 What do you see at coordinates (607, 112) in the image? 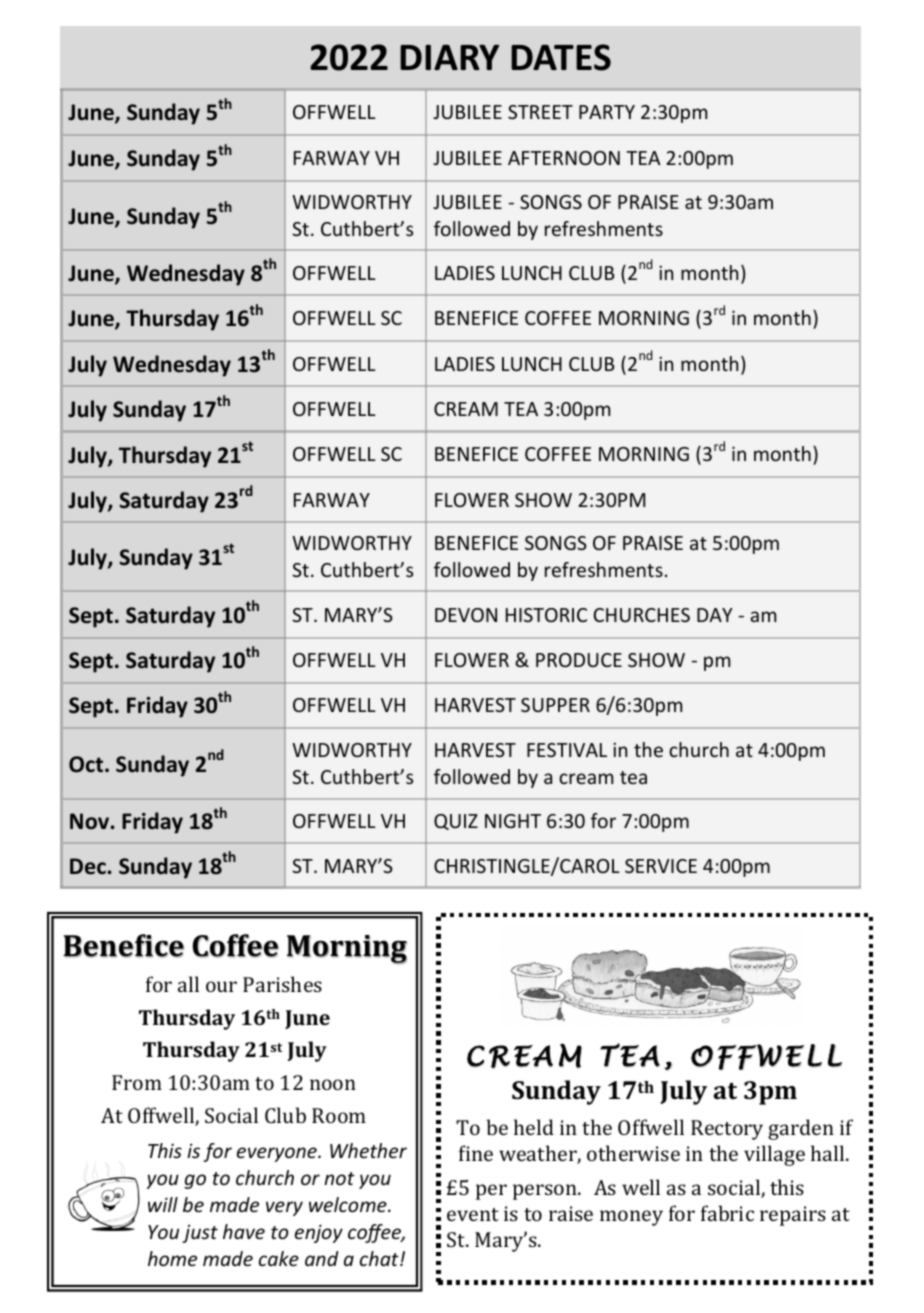
I see `PARTY` at bounding box center [607, 112].
